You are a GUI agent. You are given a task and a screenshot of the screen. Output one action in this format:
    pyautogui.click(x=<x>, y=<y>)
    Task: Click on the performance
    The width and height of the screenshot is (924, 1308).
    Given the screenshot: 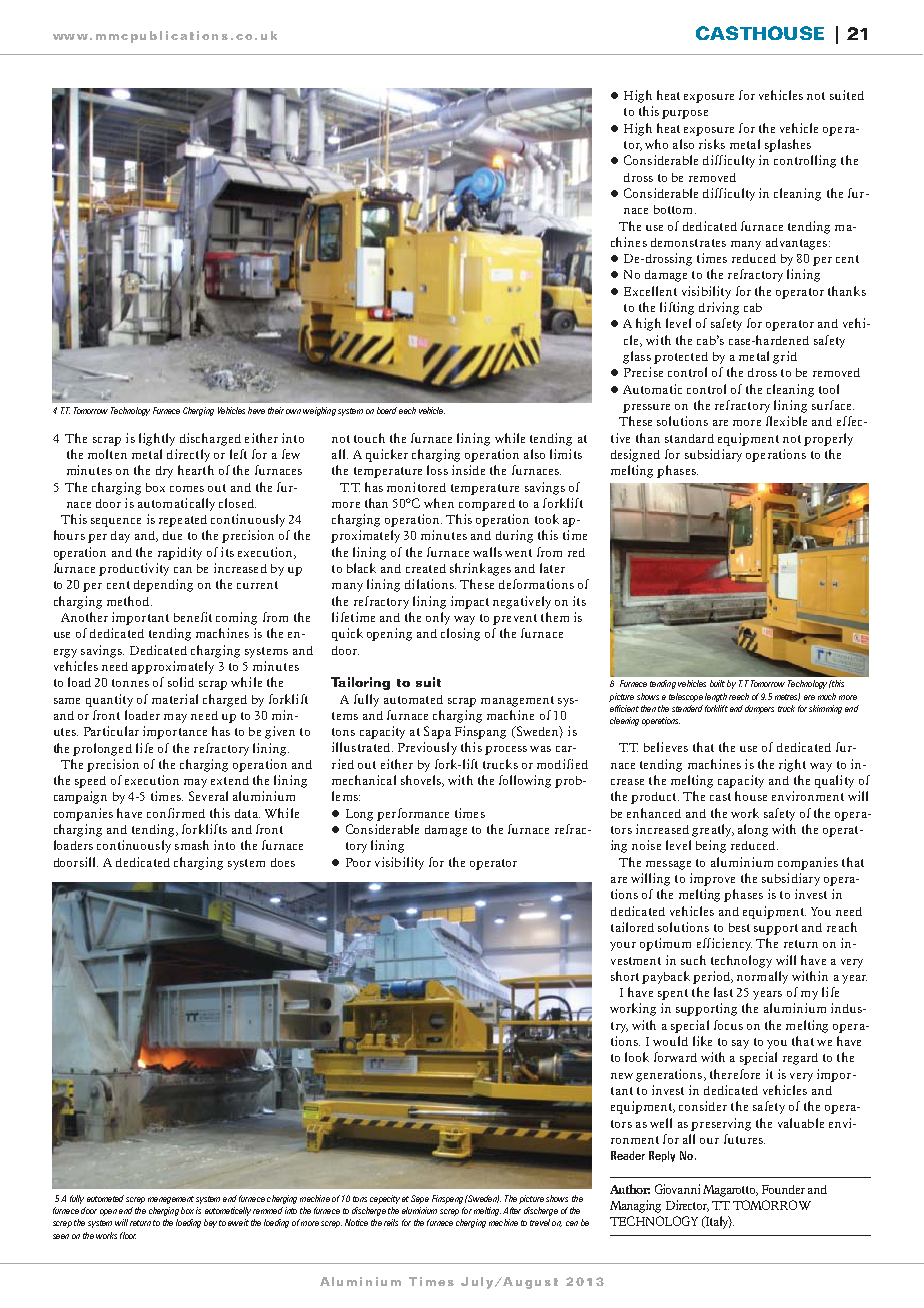 What is the action you would take?
    pyautogui.click(x=413, y=814)
